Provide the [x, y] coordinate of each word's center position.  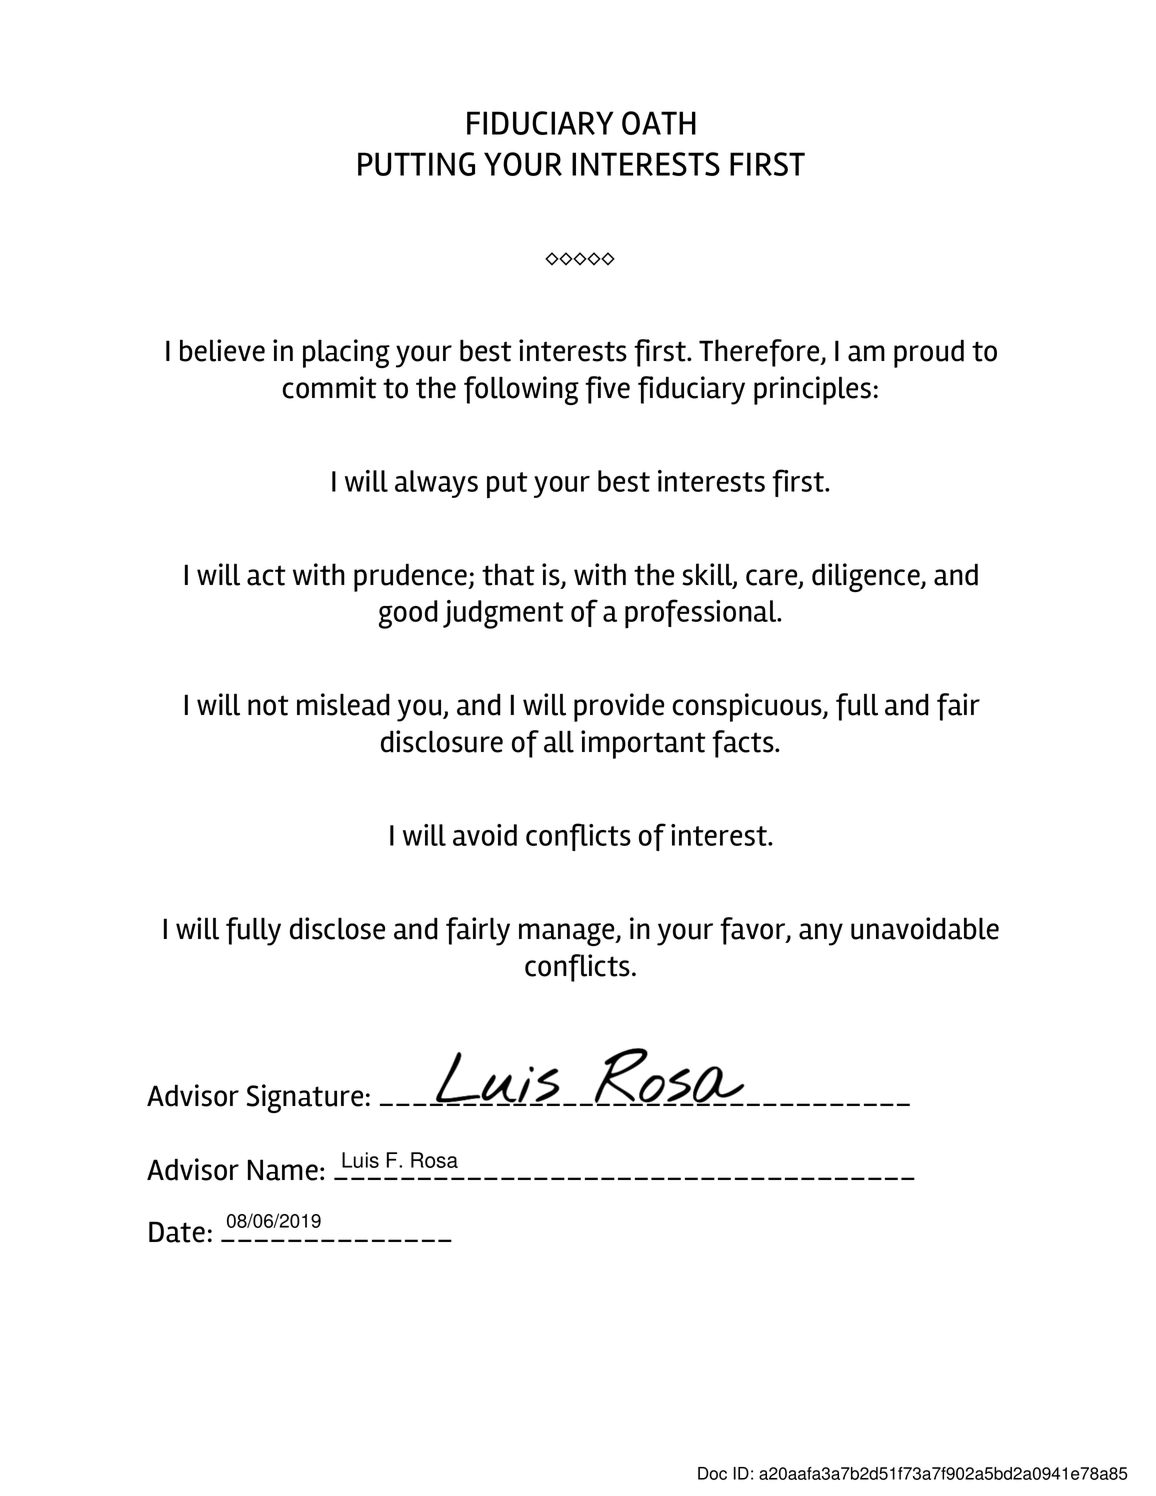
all [559, 741]
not [268, 705]
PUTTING [416, 164]
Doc [712, 1473]
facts [744, 744]
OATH [659, 123]
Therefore [760, 353]
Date [177, 1232]
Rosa [434, 1160]
